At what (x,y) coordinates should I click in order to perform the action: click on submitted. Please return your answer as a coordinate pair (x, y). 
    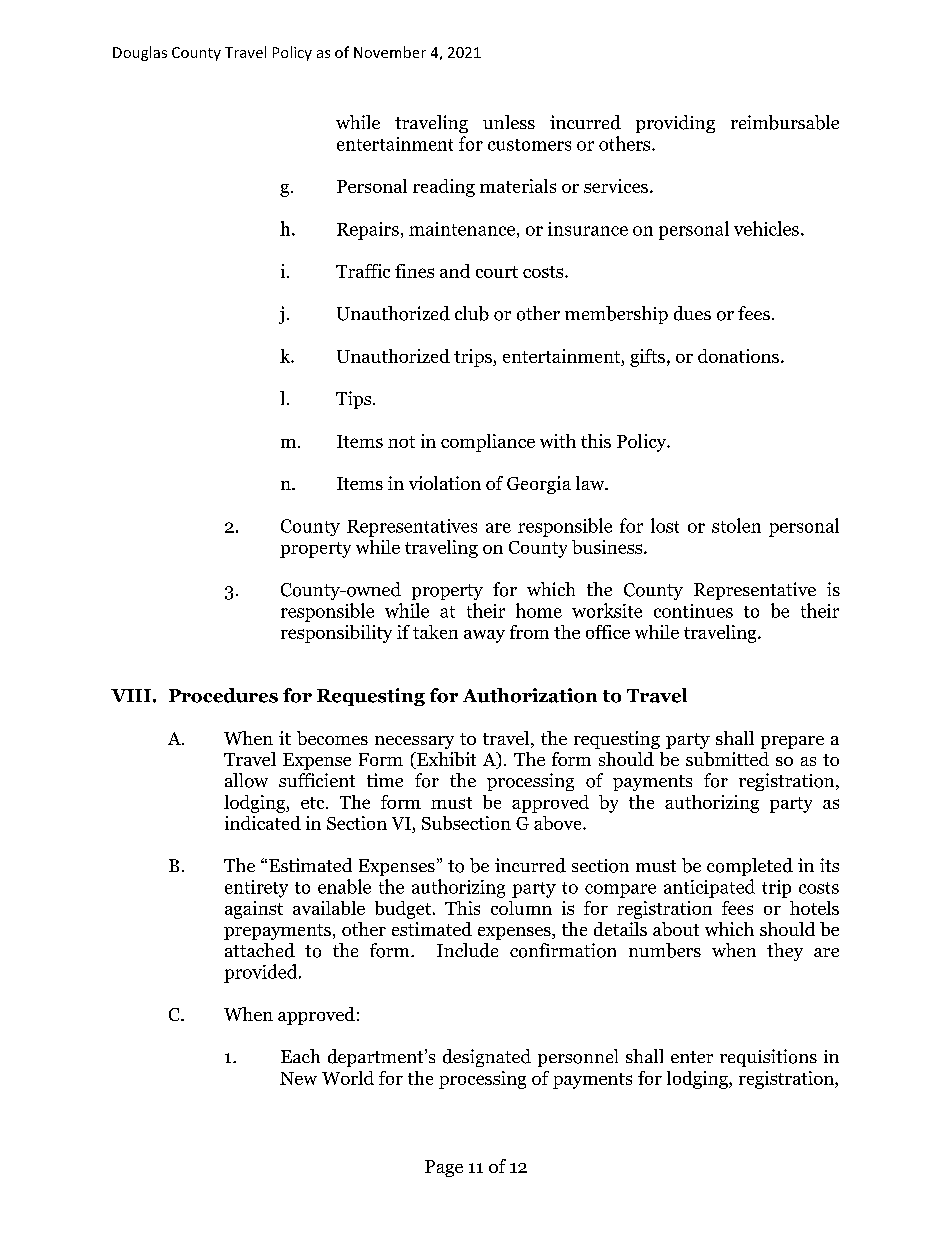
    Looking at the image, I should click on (727, 759).
